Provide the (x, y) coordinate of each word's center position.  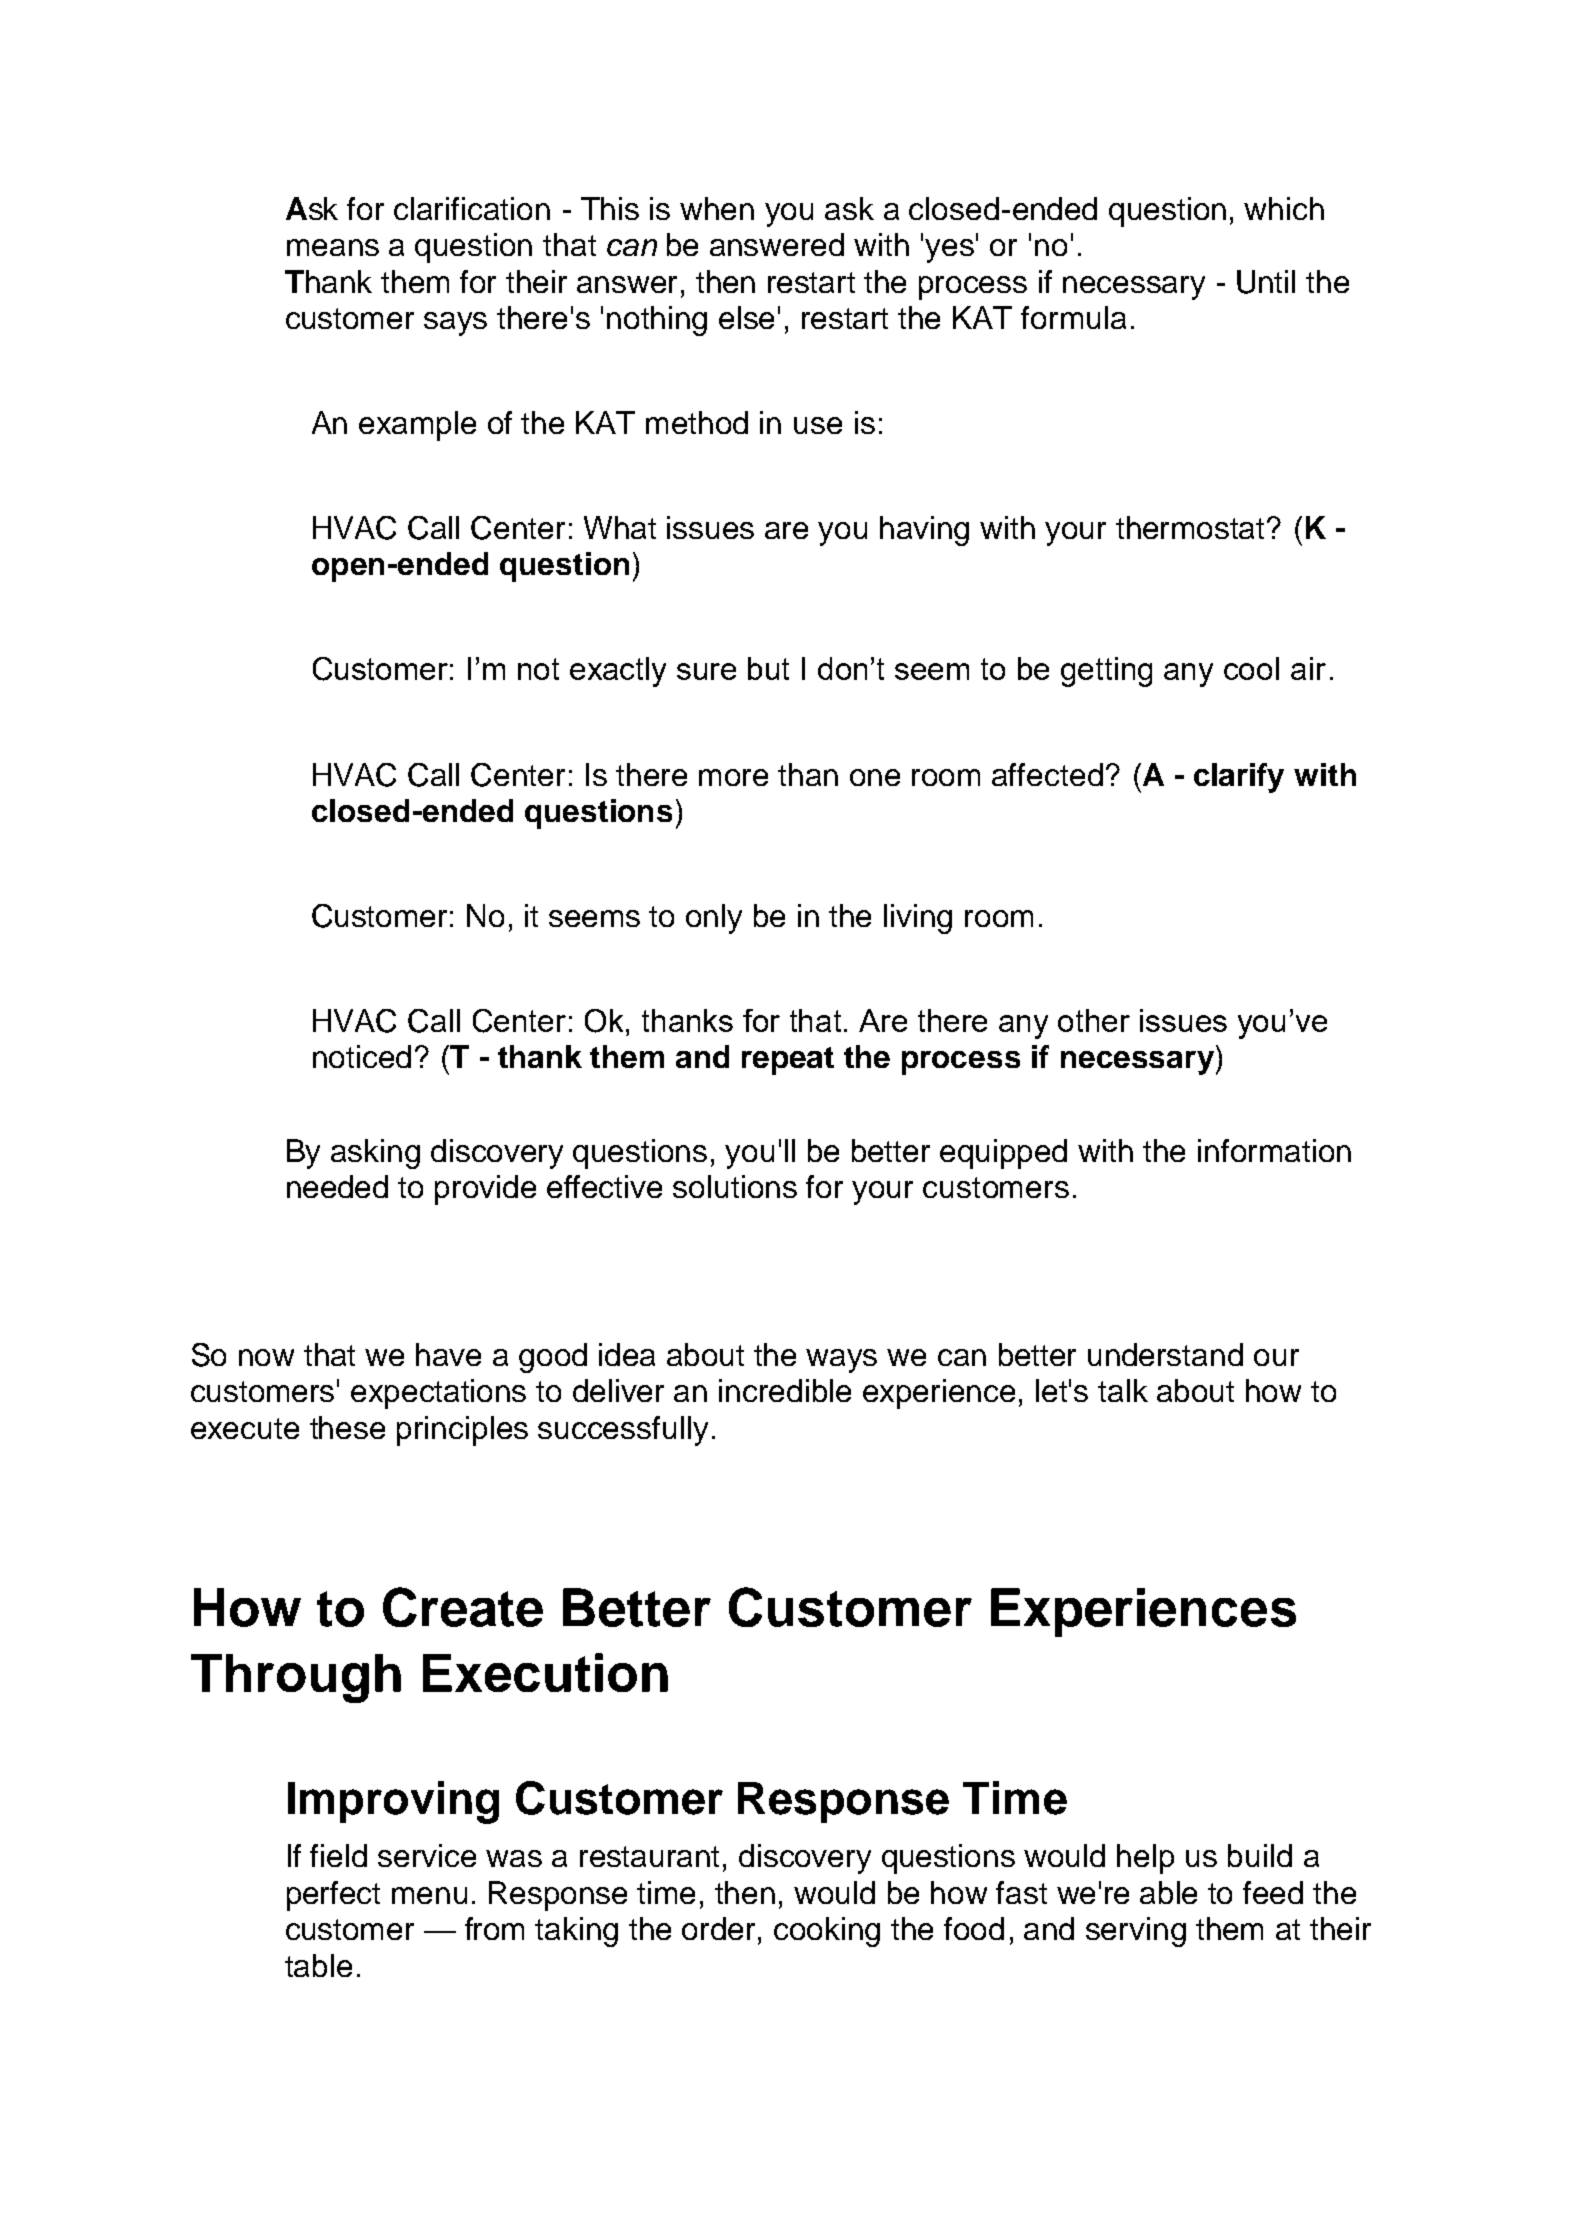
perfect (333, 1896)
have (448, 1354)
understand (1165, 1354)
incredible (785, 1390)
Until (1266, 282)
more (733, 777)
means (333, 247)
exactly (618, 672)
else (746, 317)
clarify (1239, 778)
